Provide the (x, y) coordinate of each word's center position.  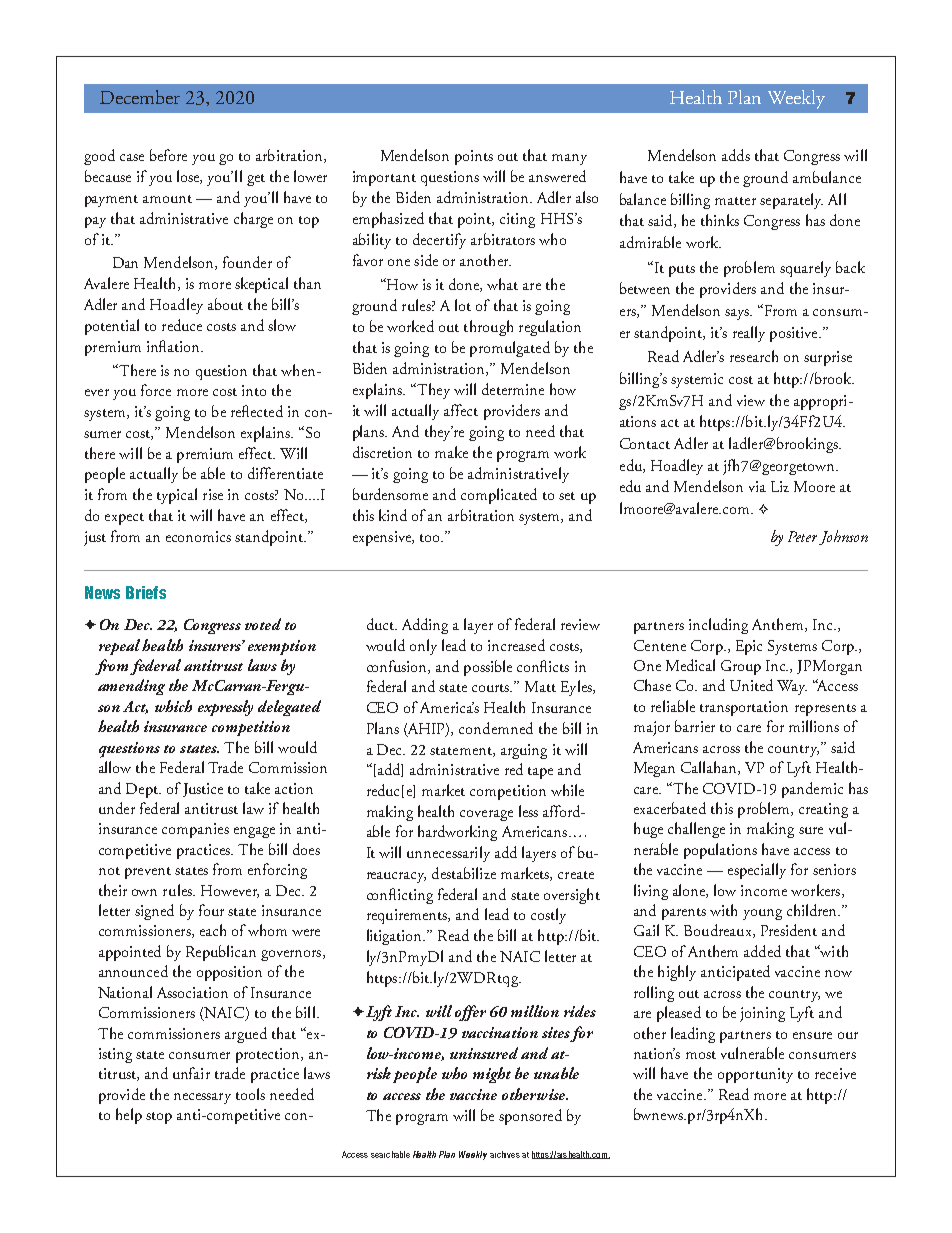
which (173, 706)
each (213, 930)
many (569, 159)
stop (159, 1118)
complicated (499, 496)
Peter (802, 536)
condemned (496, 728)
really (749, 334)
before (168, 155)
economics (198, 536)
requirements (408, 916)
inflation (174, 346)
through (488, 328)
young (762, 914)
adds (736, 155)
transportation (744, 708)
